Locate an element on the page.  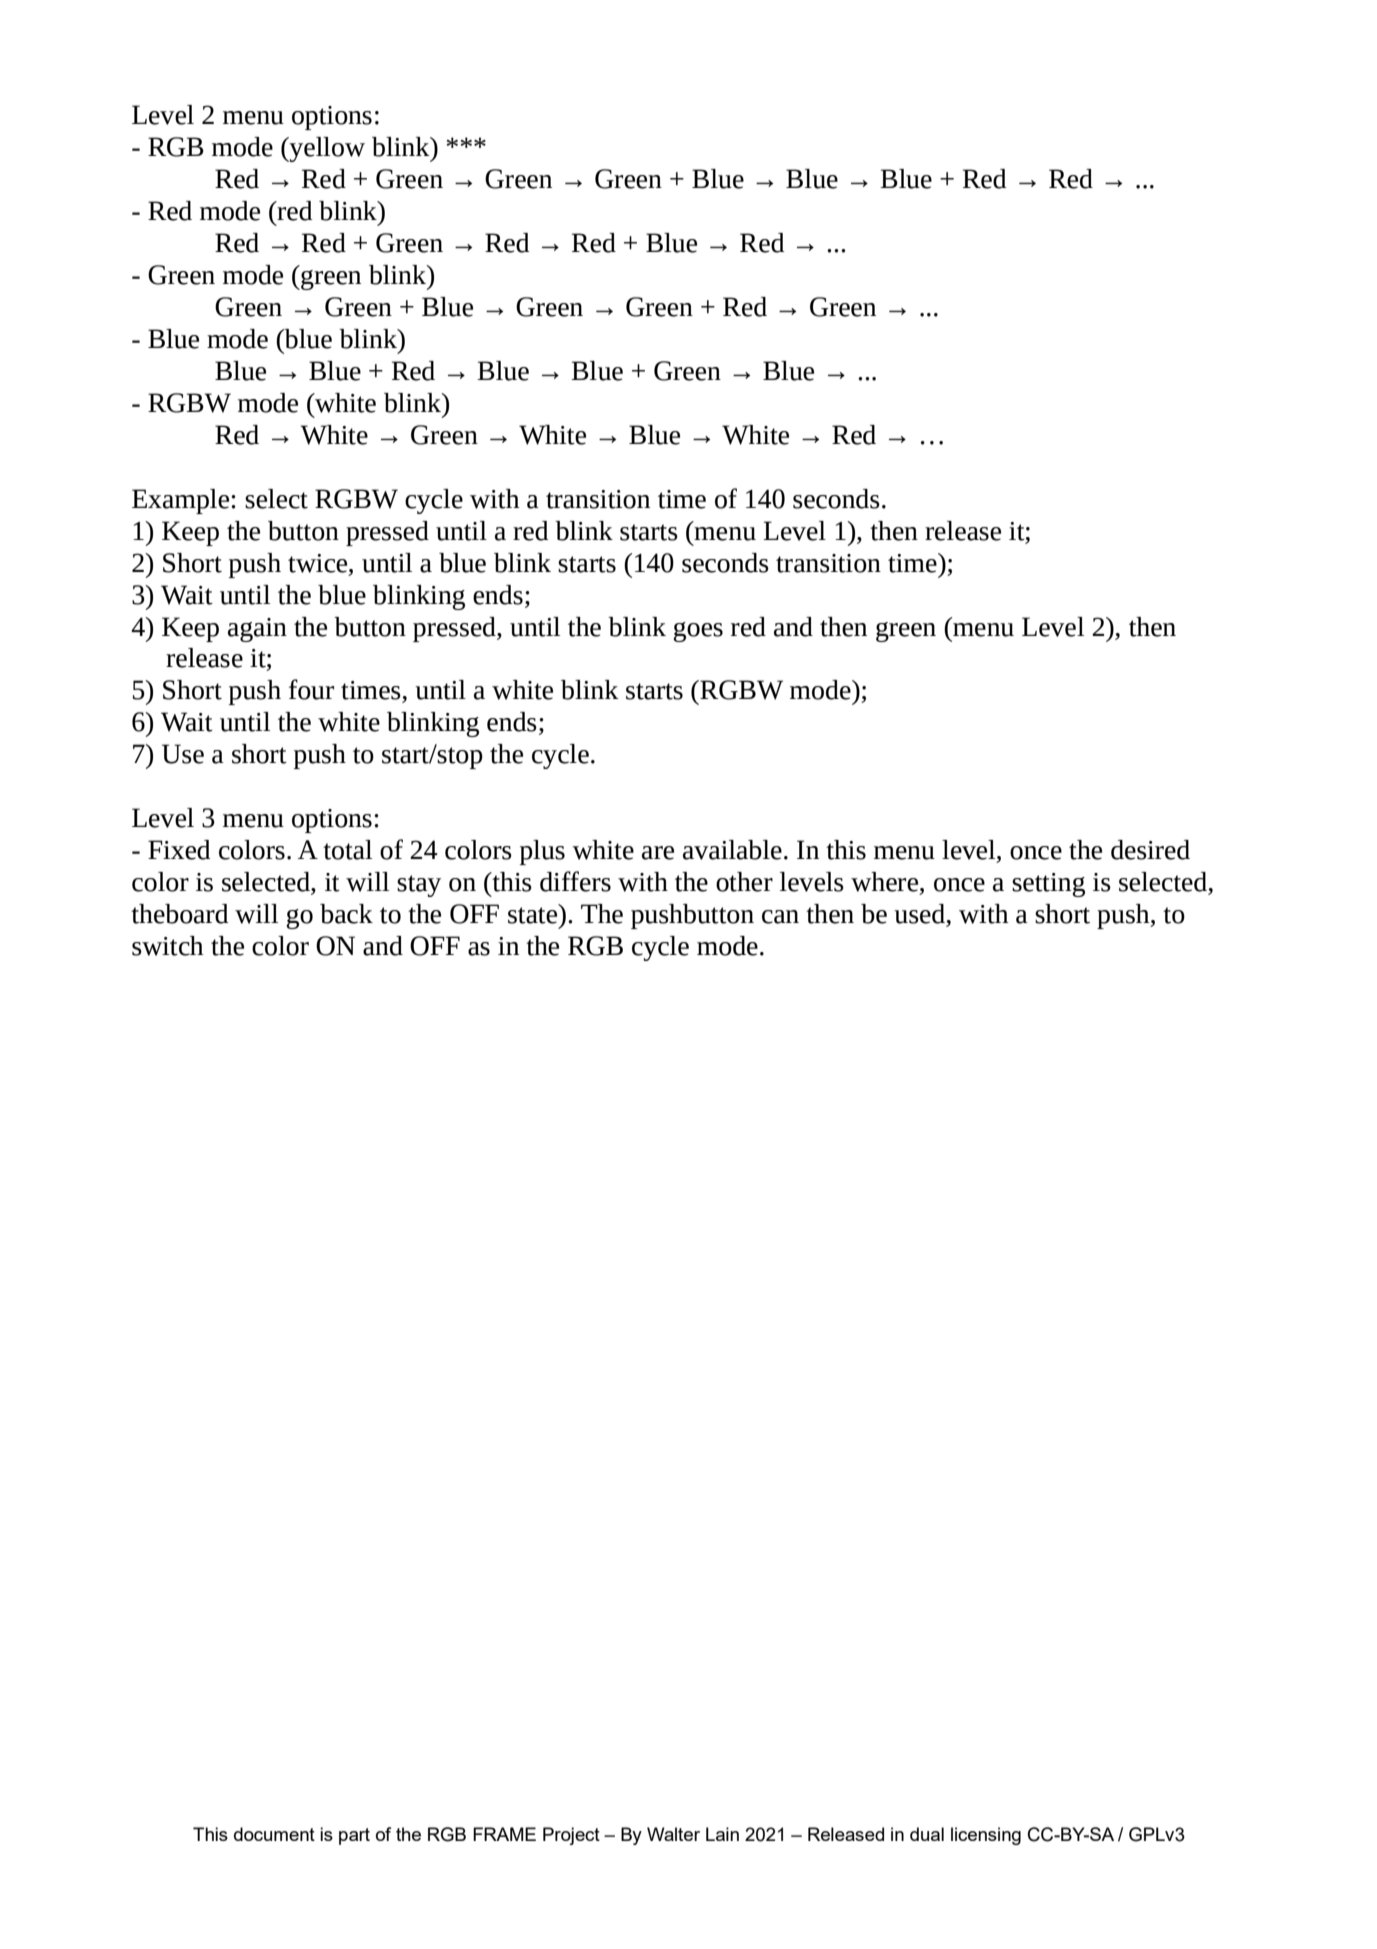
yellow is located at coordinates (326, 149).
